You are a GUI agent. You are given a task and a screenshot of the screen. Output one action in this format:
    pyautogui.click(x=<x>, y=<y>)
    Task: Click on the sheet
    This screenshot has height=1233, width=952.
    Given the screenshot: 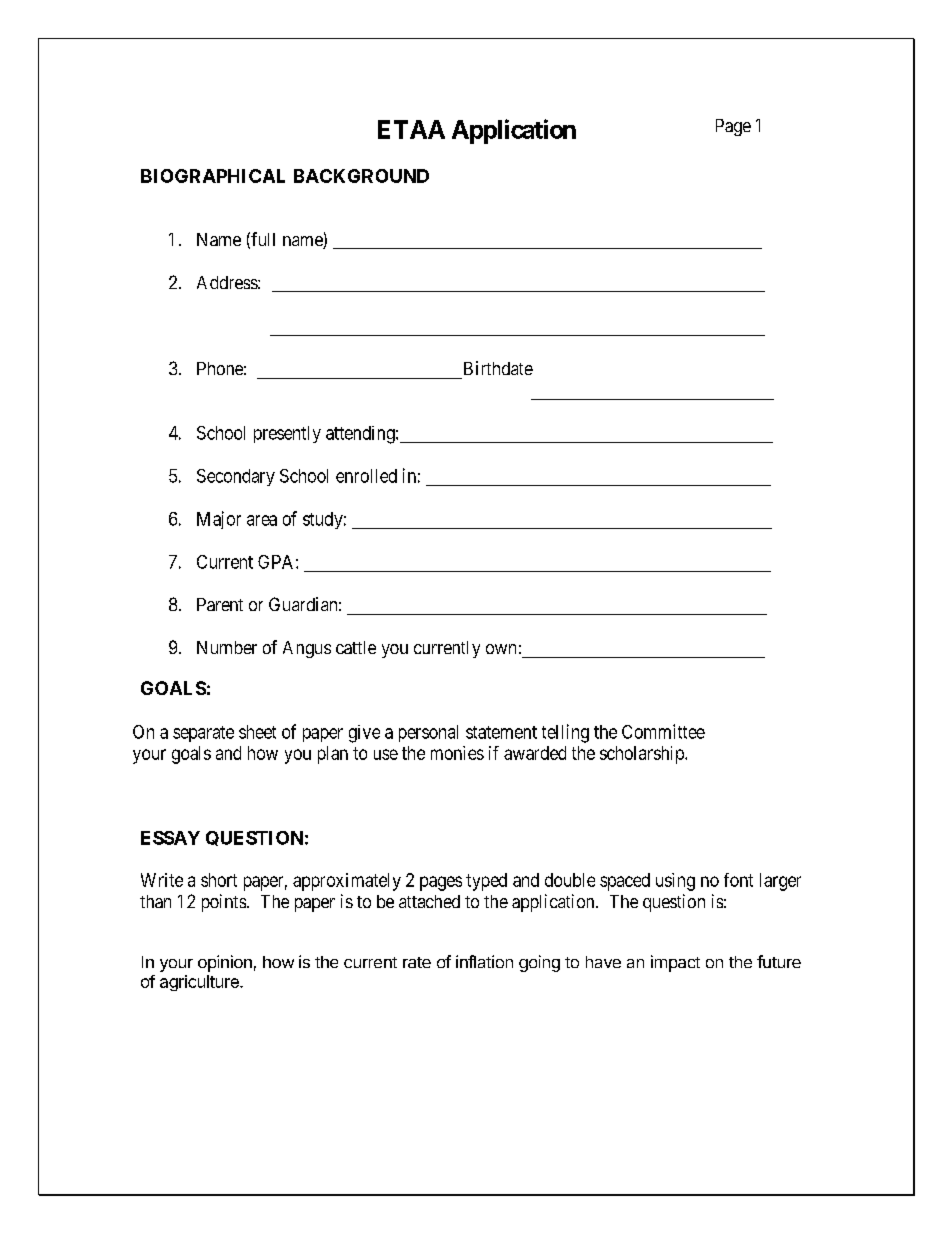 What is the action you would take?
    pyautogui.click(x=257, y=732)
